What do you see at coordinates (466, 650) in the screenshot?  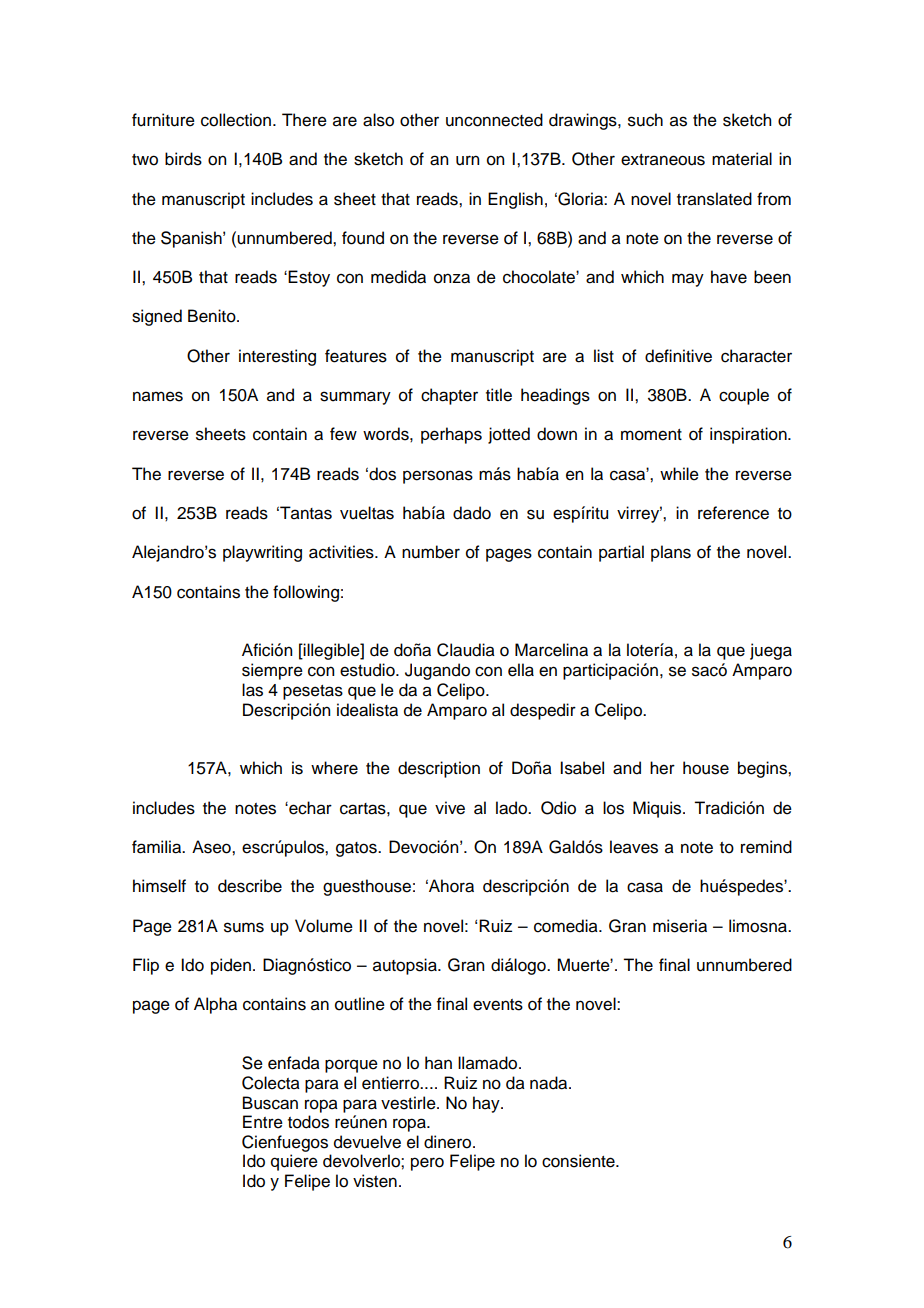 I see `Claudia` at bounding box center [466, 650].
